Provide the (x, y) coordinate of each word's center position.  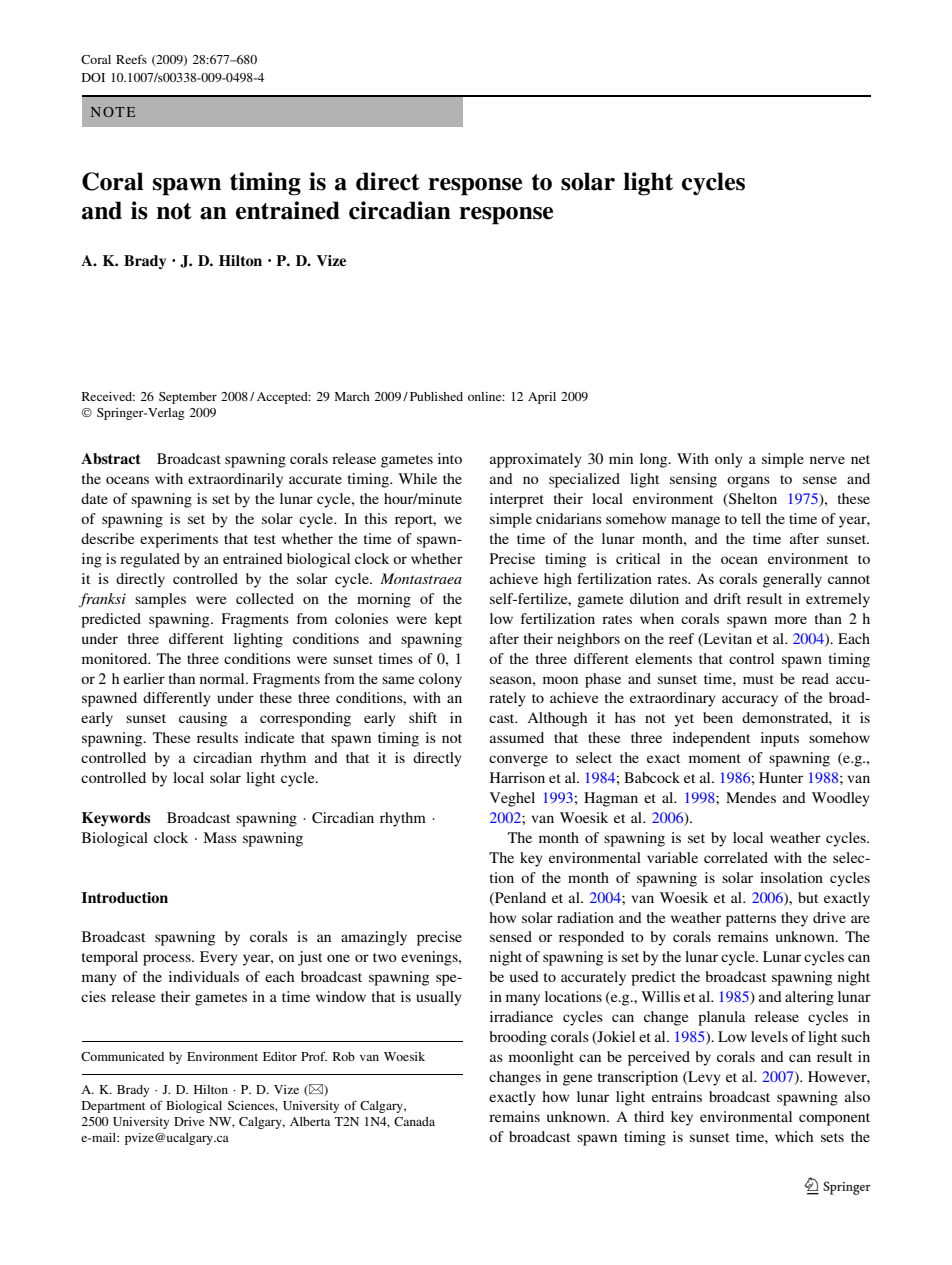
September (188, 398)
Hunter (781, 777)
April (542, 398)
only (729, 460)
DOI (93, 77)
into (450, 458)
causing (203, 719)
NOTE (113, 112)
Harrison (517, 777)
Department (113, 1107)
